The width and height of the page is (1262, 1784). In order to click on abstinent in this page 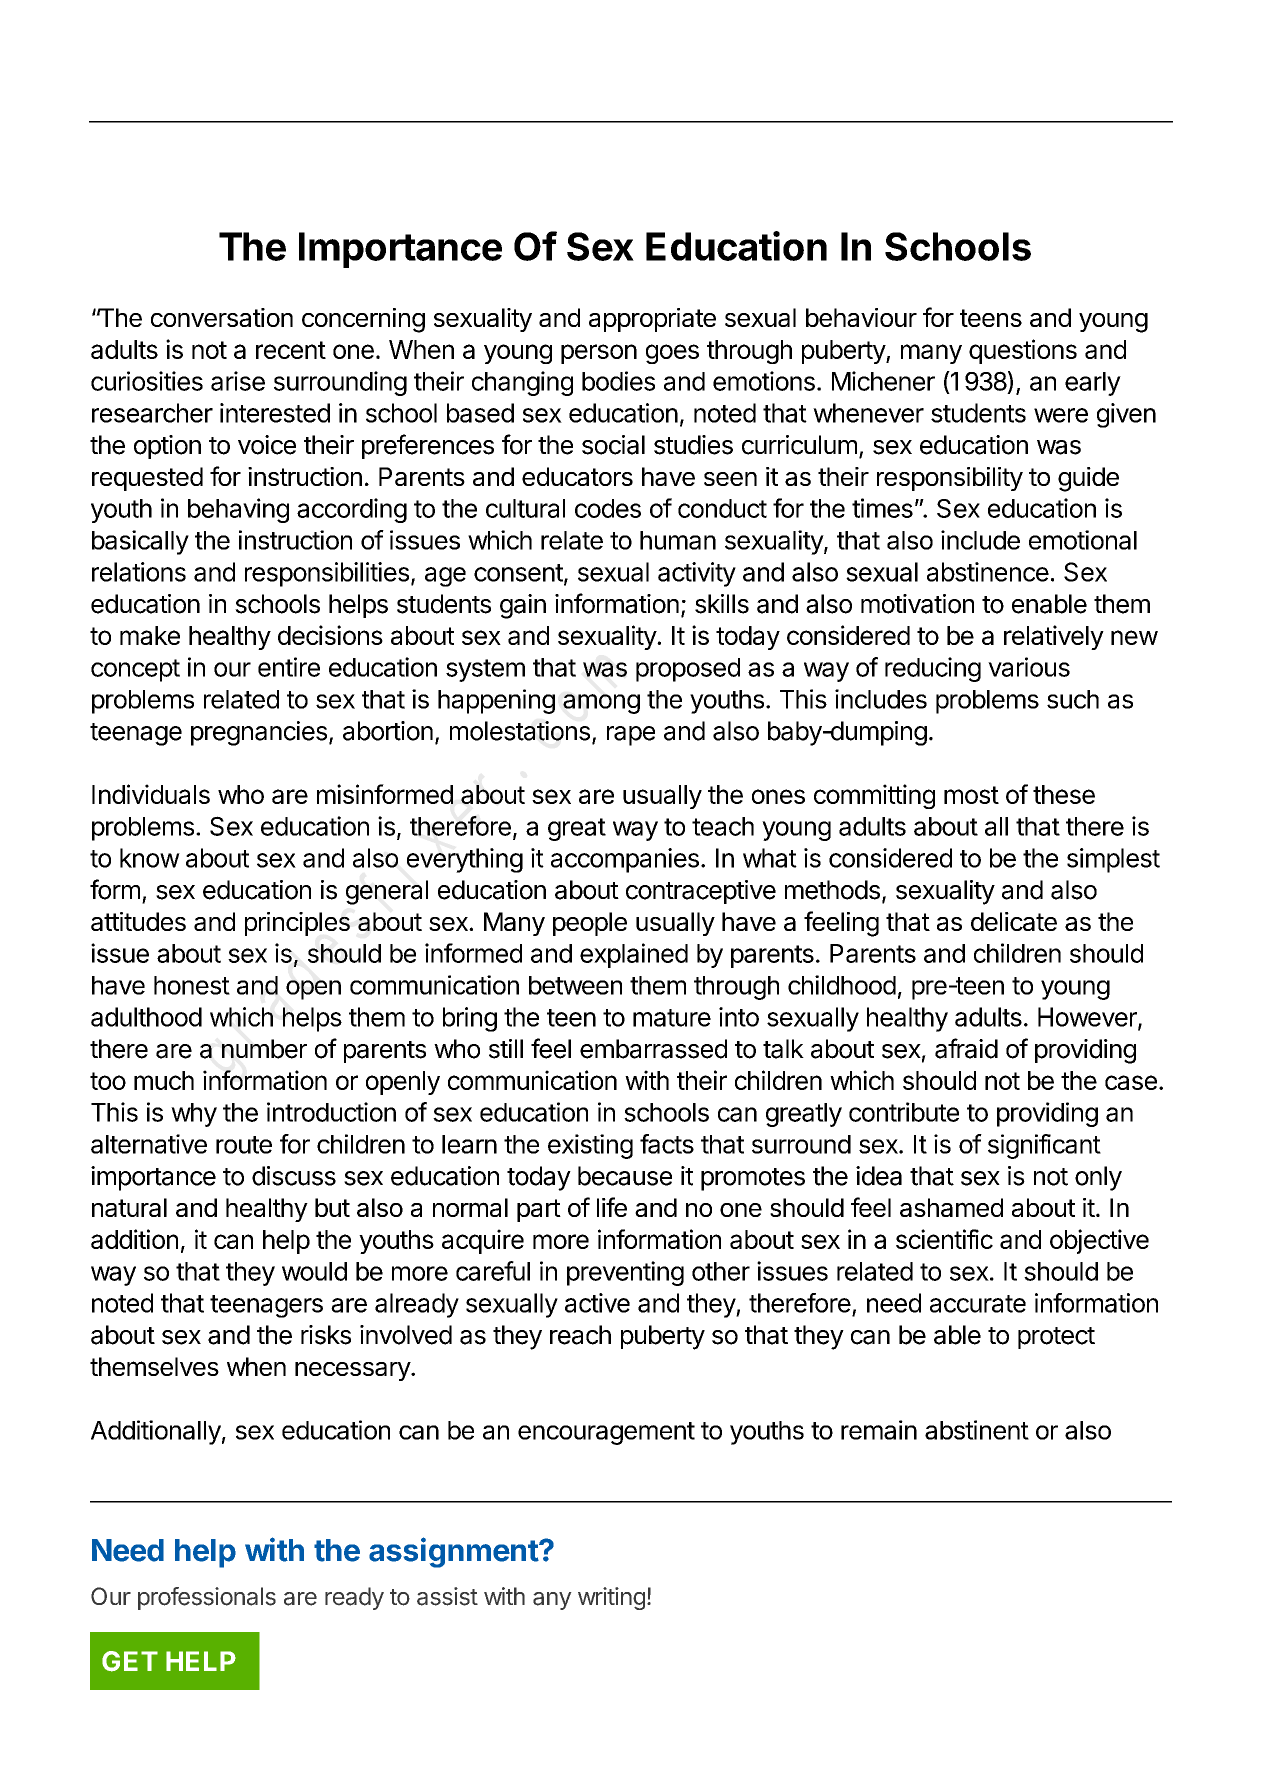, I will do `click(977, 1430)`.
